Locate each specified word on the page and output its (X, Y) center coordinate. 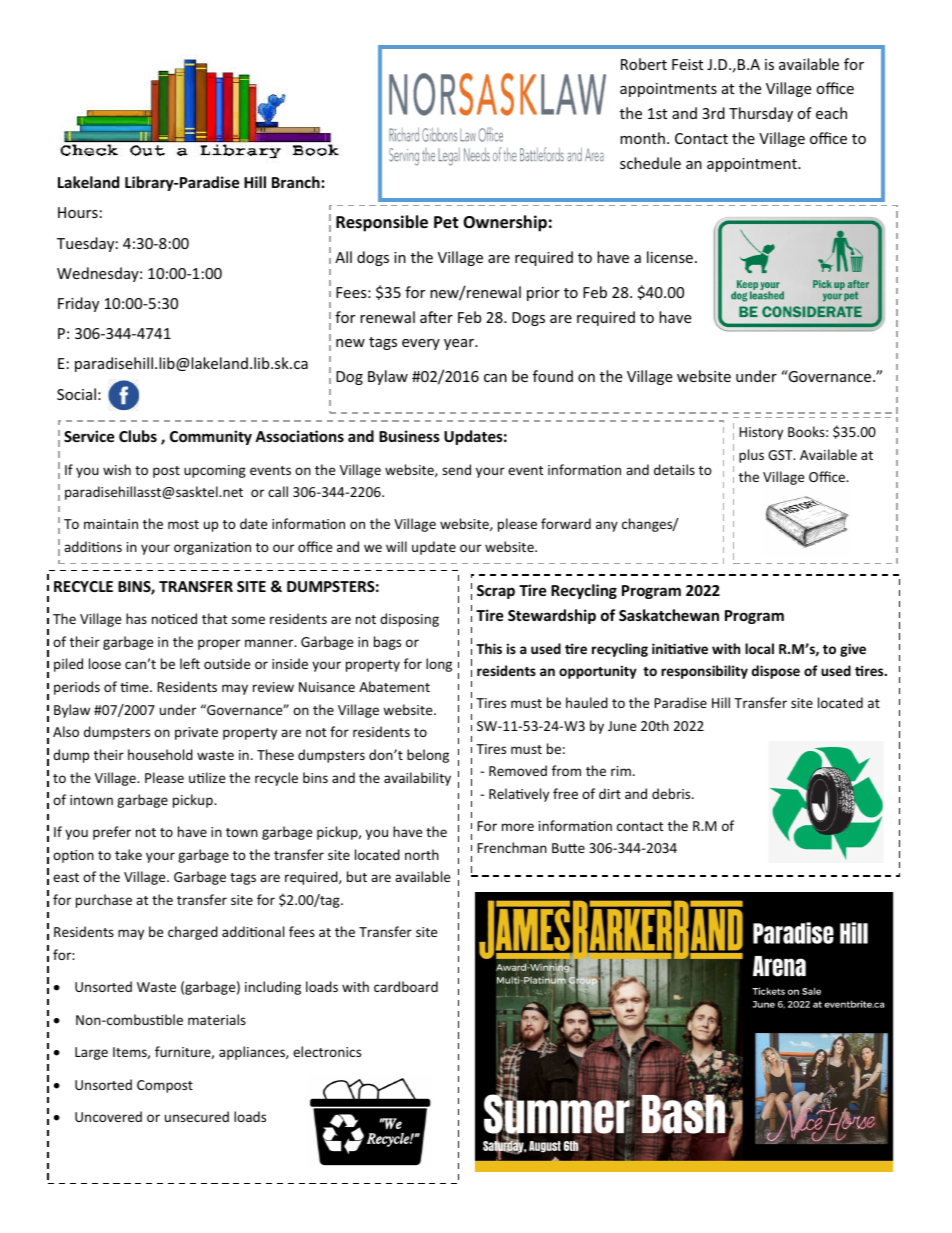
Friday (78, 304)
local (759, 648)
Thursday (761, 114)
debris (672, 793)
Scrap (496, 592)
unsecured (197, 1116)
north (422, 854)
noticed (174, 618)
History (761, 433)
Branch (296, 182)
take (128, 854)
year (460, 344)
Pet (446, 222)
